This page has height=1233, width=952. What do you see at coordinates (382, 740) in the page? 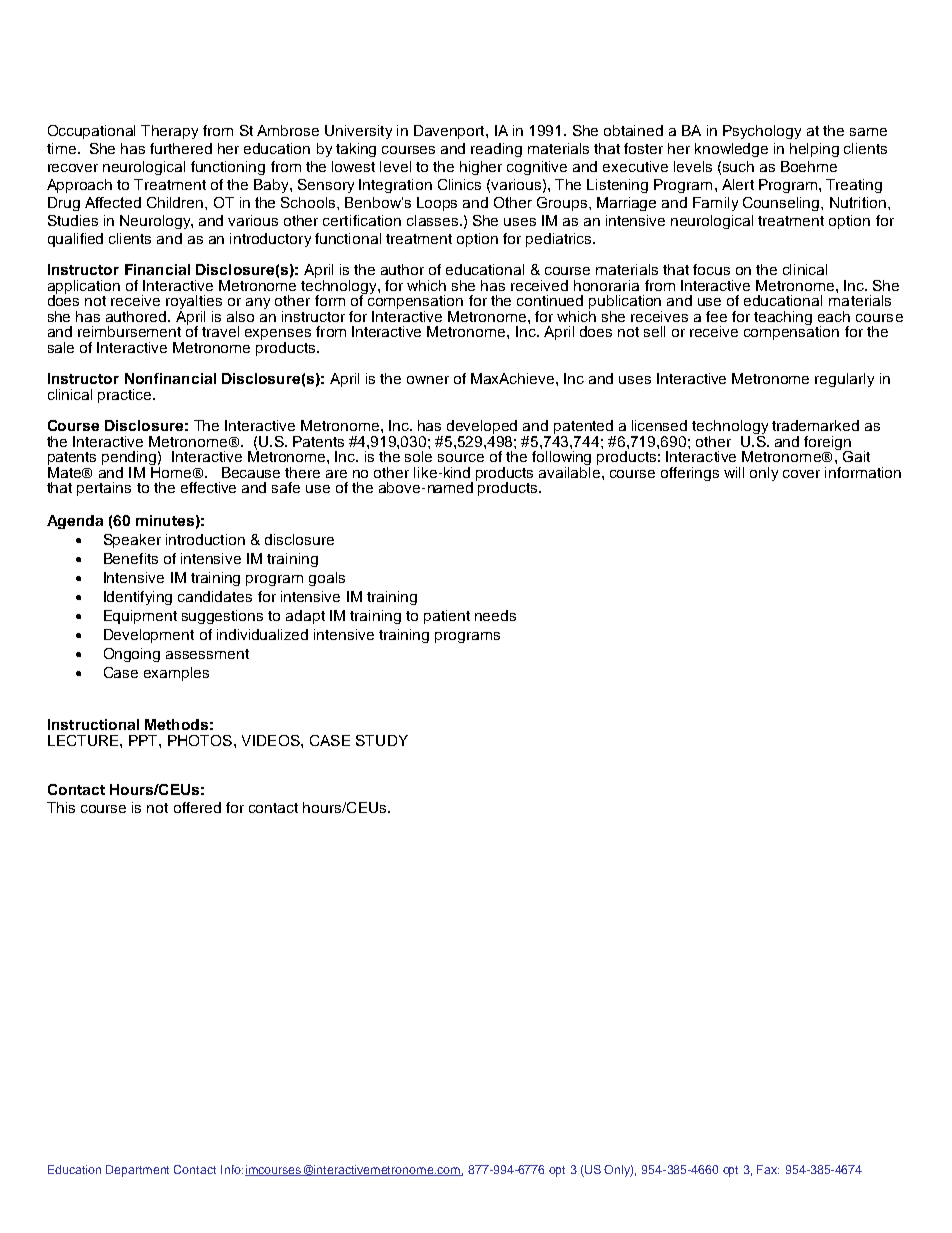
I see `STUDY` at bounding box center [382, 740].
